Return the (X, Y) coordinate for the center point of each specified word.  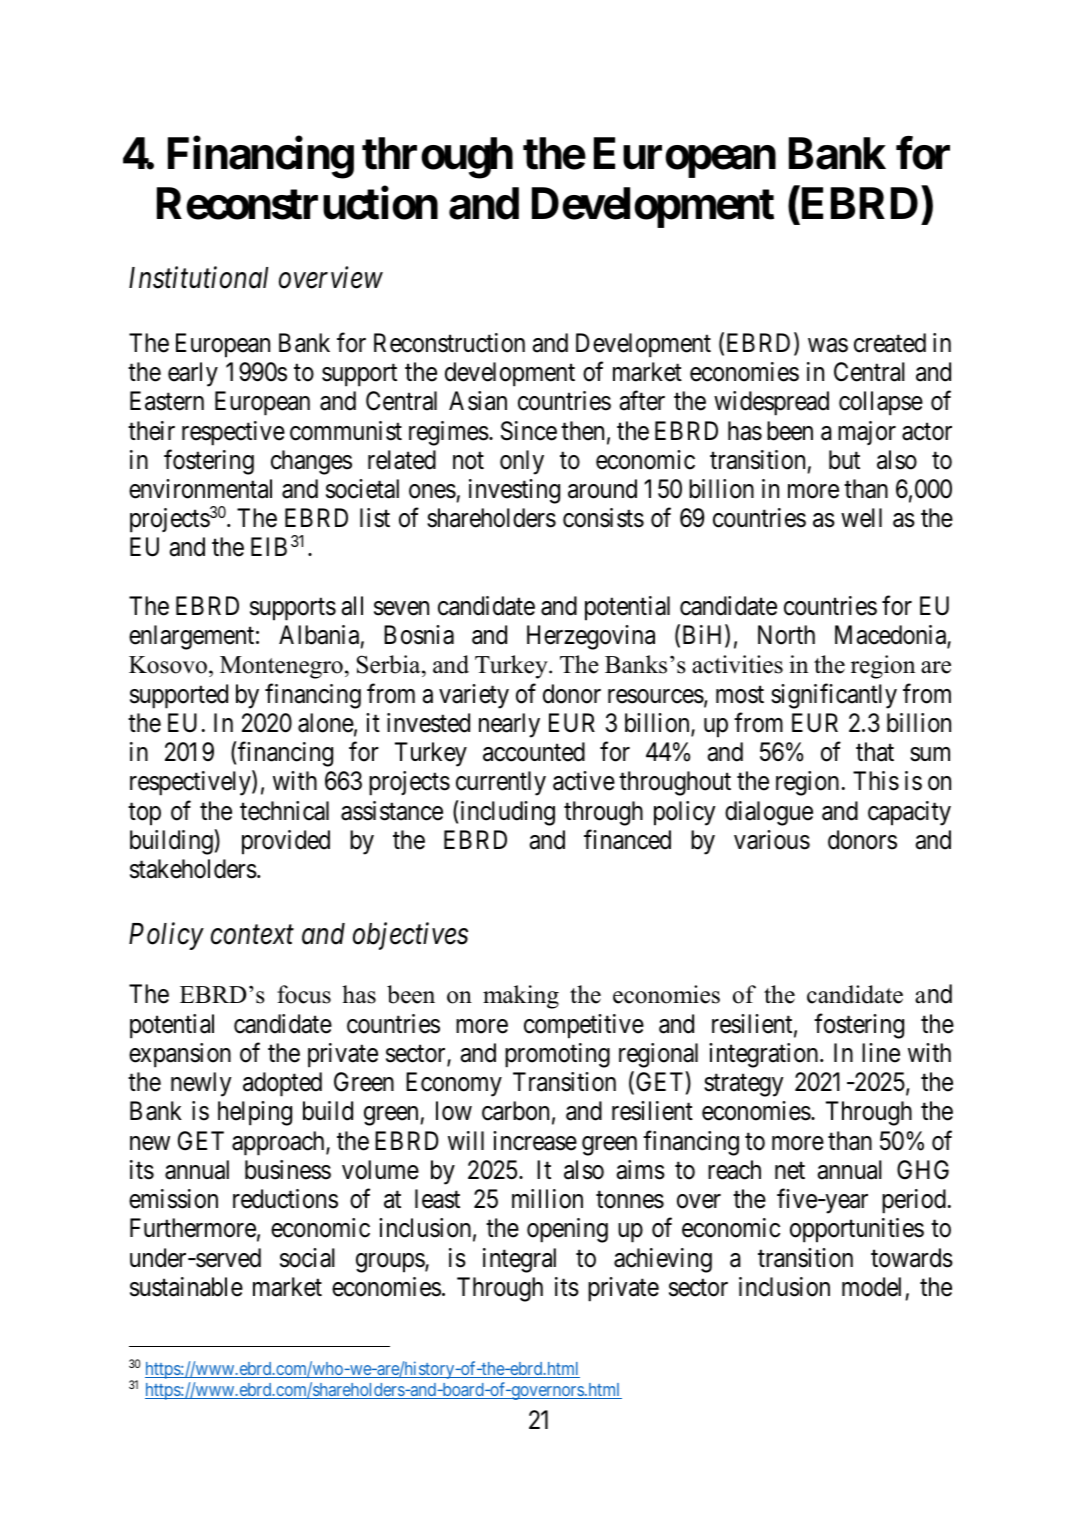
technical (284, 811)
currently (501, 783)
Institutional (198, 278)
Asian (478, 401)
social (307, 1258)
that (875, 752)
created (890, 343)
